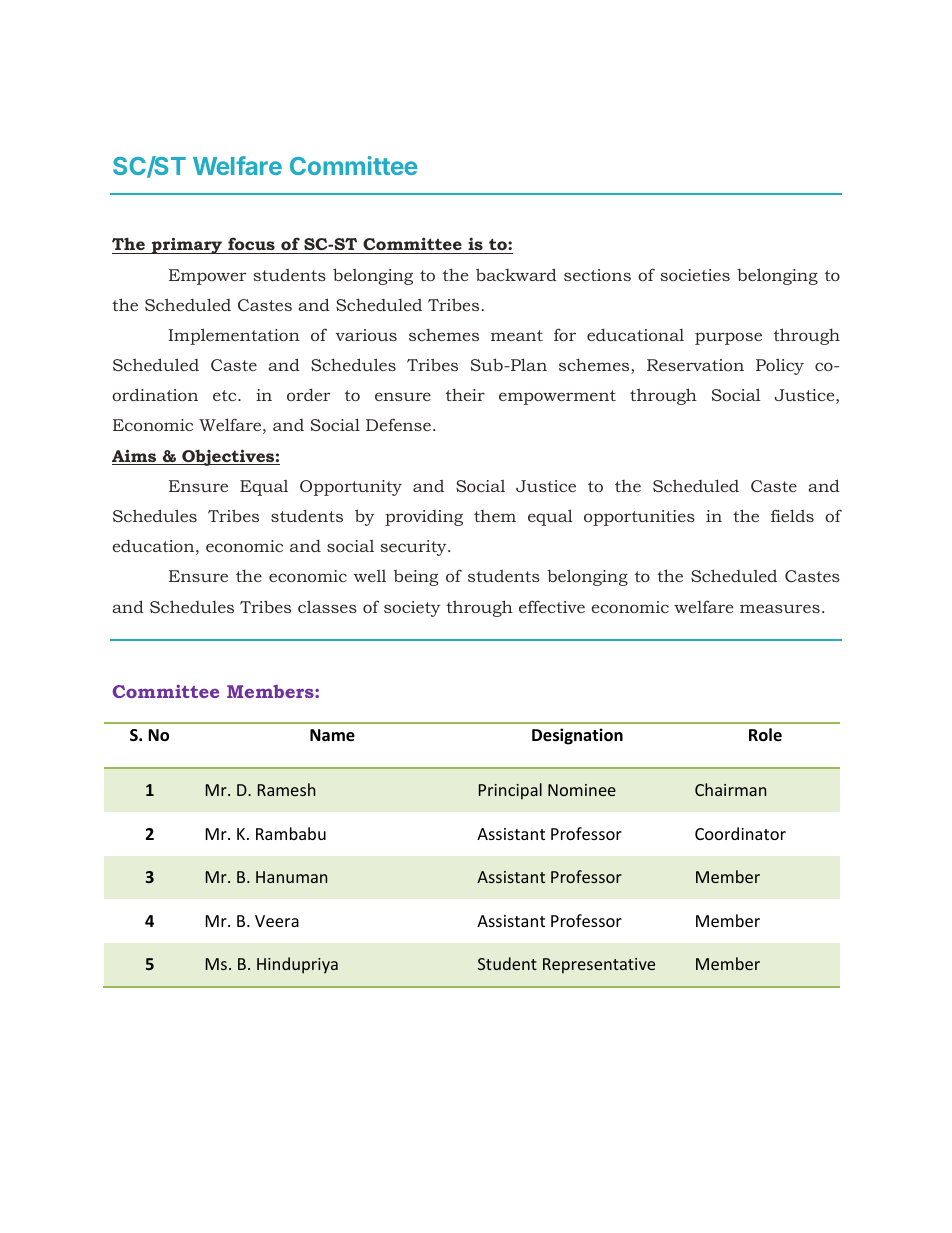 Image resolution: width=952 pixels, height=1233 pixels. I want to click on backward, so click(516, 274).
